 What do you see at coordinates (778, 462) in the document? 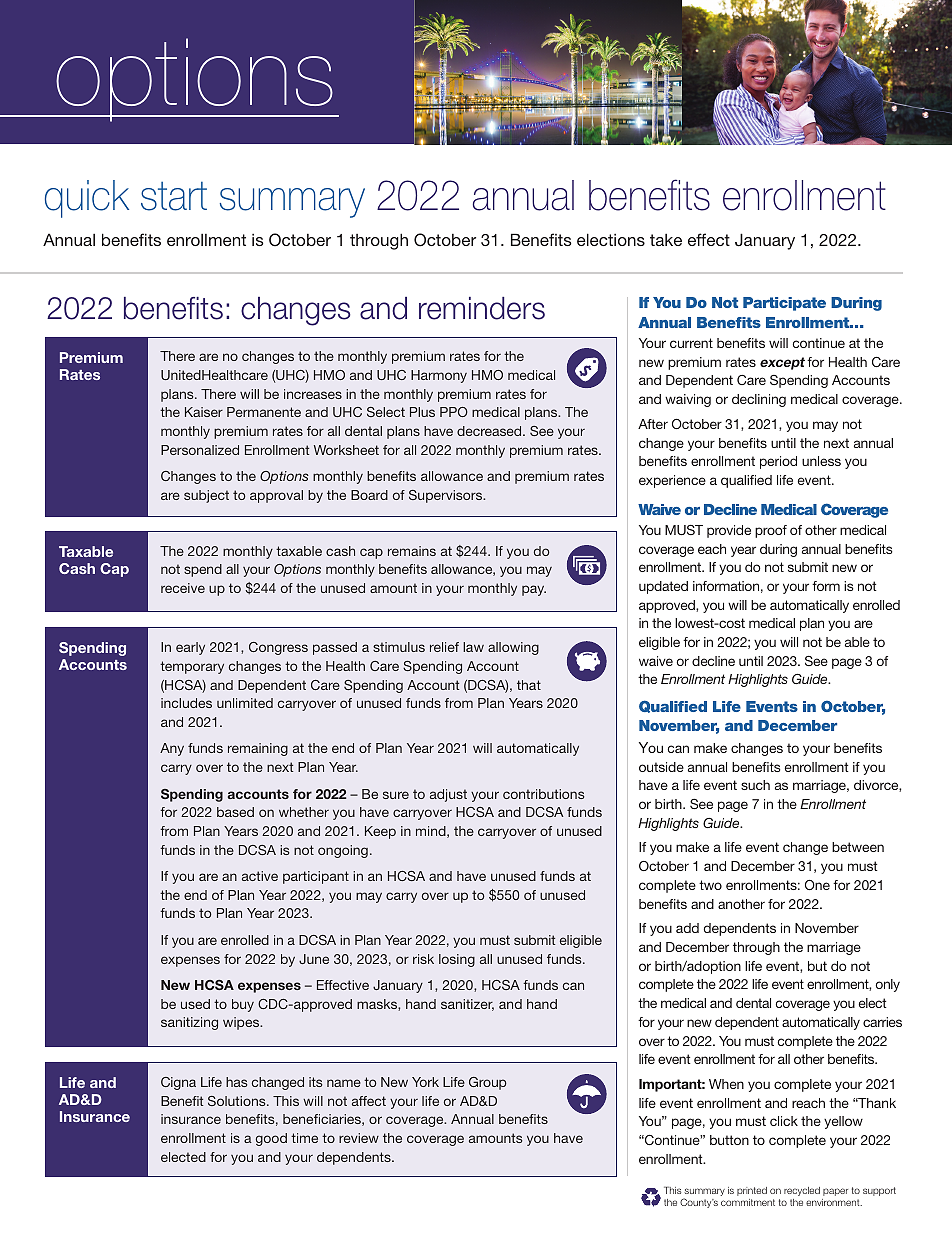
I see `period` at bounding box center [778, 462].
